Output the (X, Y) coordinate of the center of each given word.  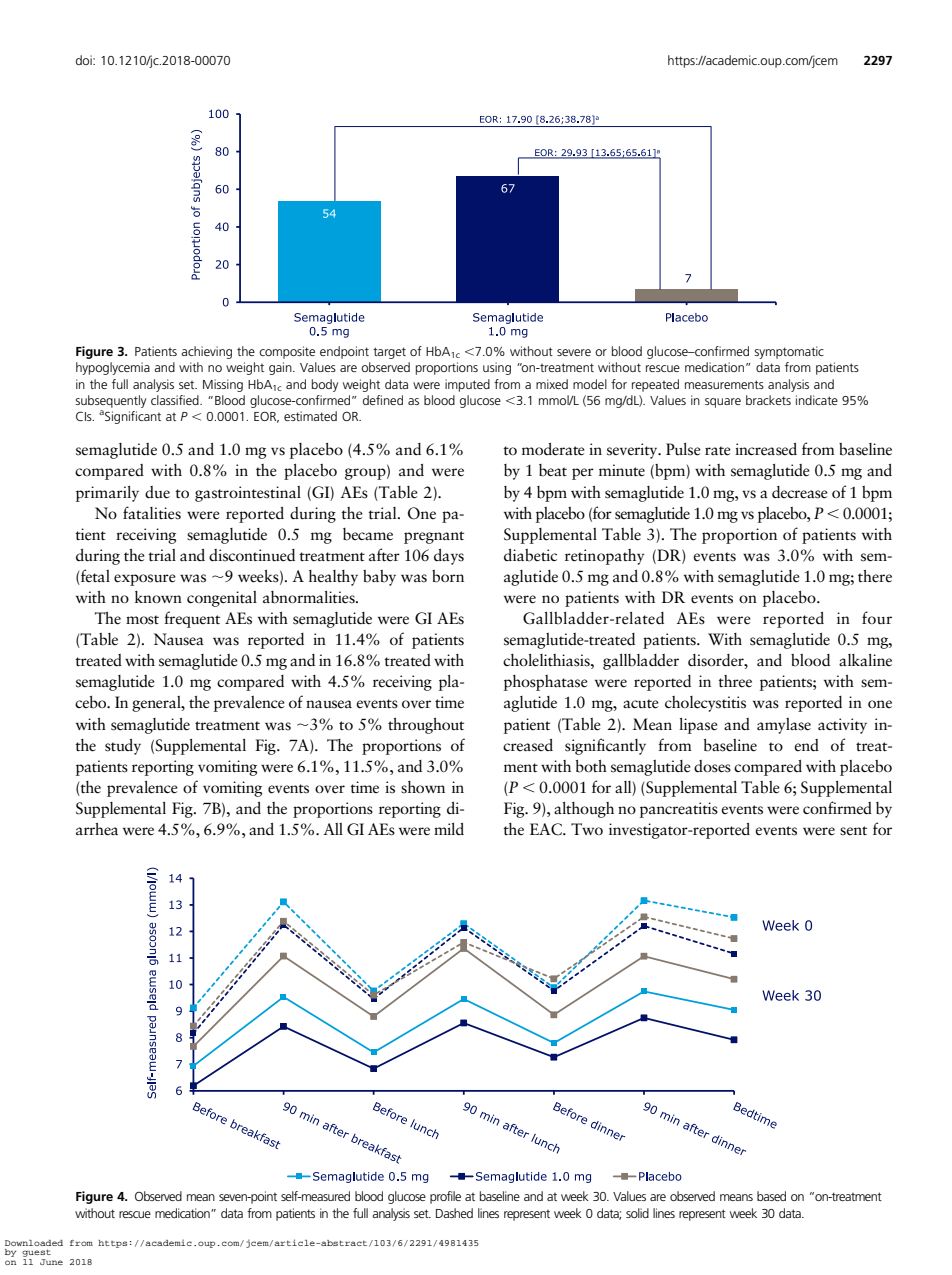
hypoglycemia (113, 368)
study (123, 747)
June (51, 1262)
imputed (467, 385)
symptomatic (789, 352)
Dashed (454, 1213)
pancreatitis (679, 810)
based (771, 1196)
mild (449, 829)
